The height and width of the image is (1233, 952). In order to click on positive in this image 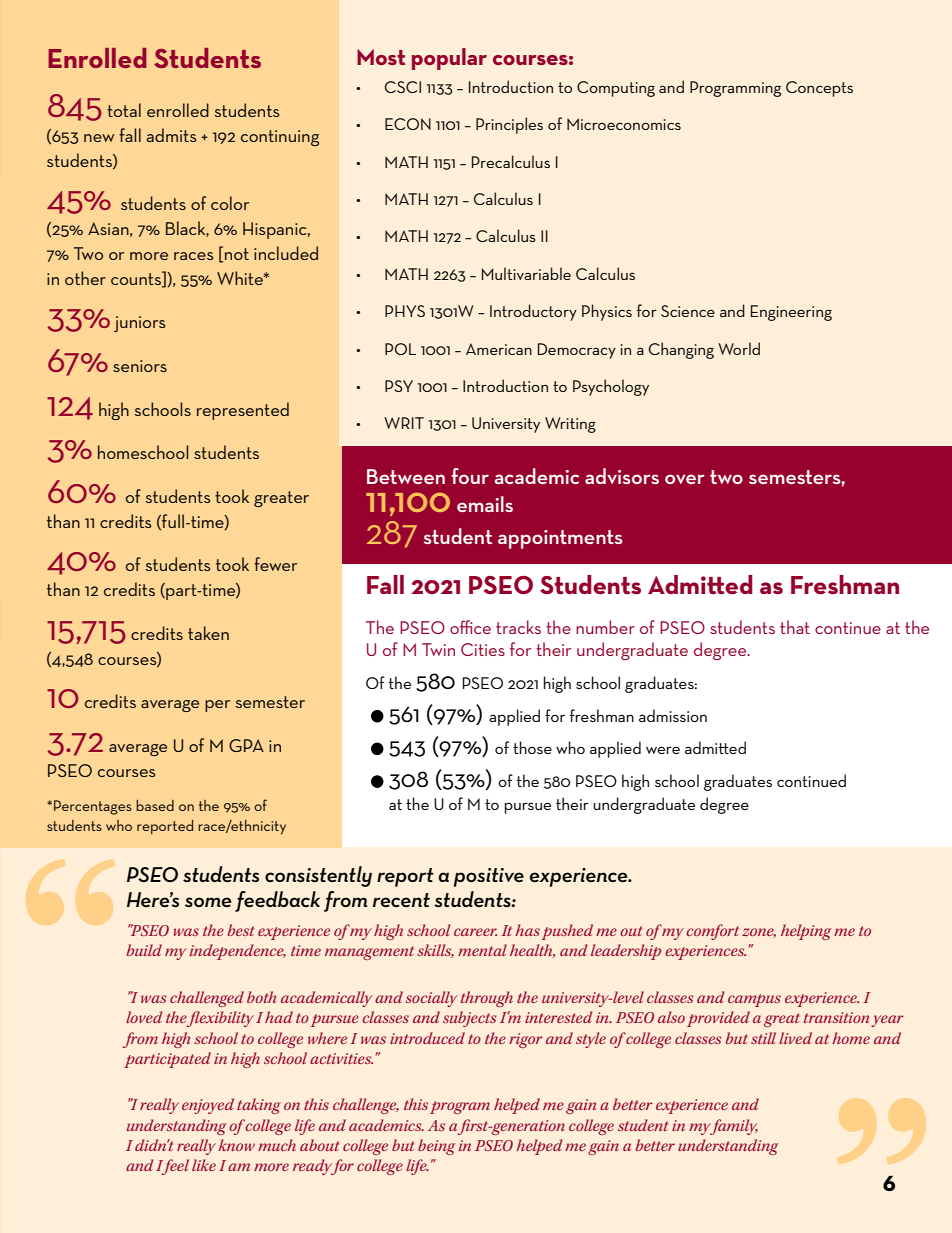, I will do `click(489, 877)`.
